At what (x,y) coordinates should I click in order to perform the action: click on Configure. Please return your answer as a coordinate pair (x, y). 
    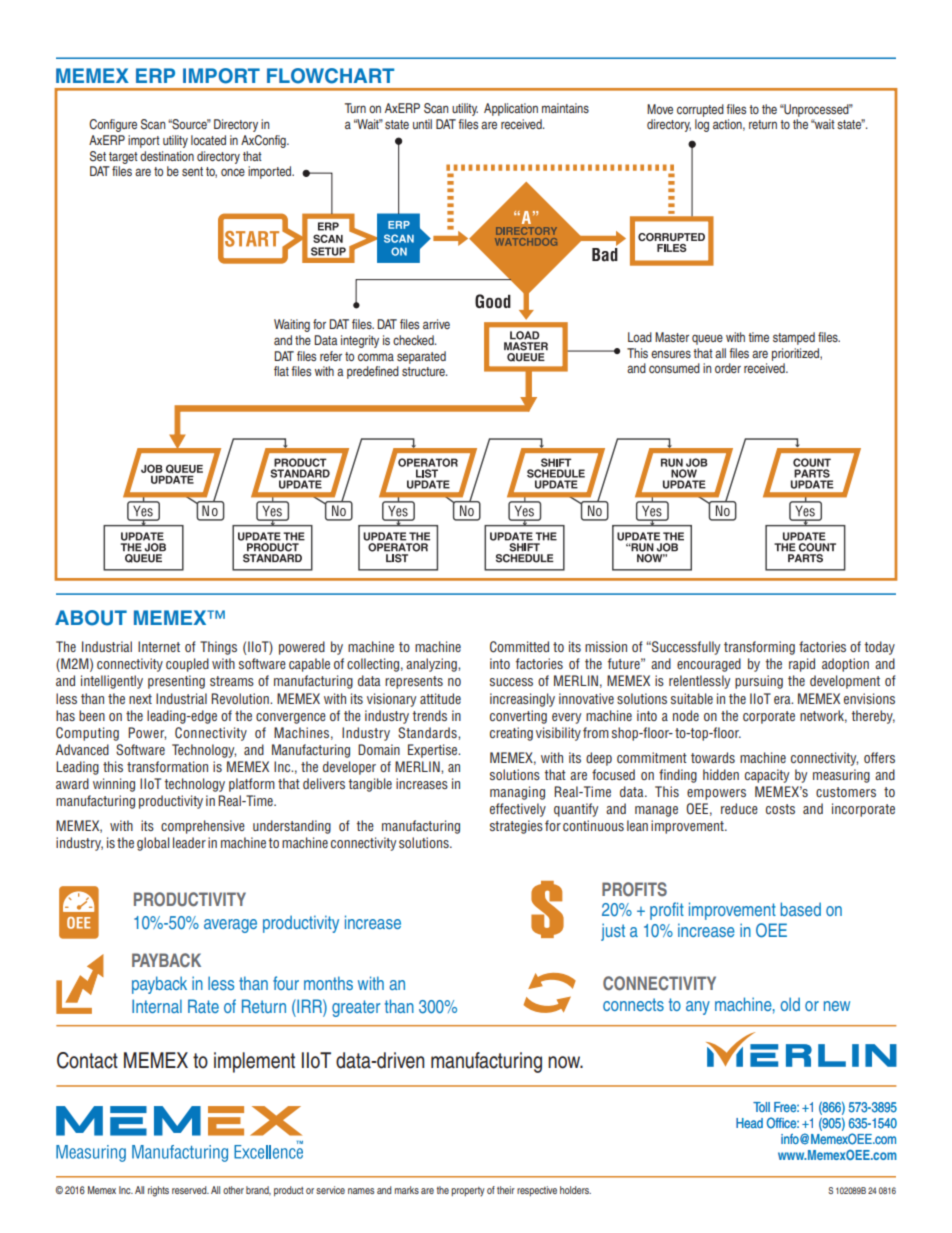
    Looking at the image, I should click on (113, 125).
